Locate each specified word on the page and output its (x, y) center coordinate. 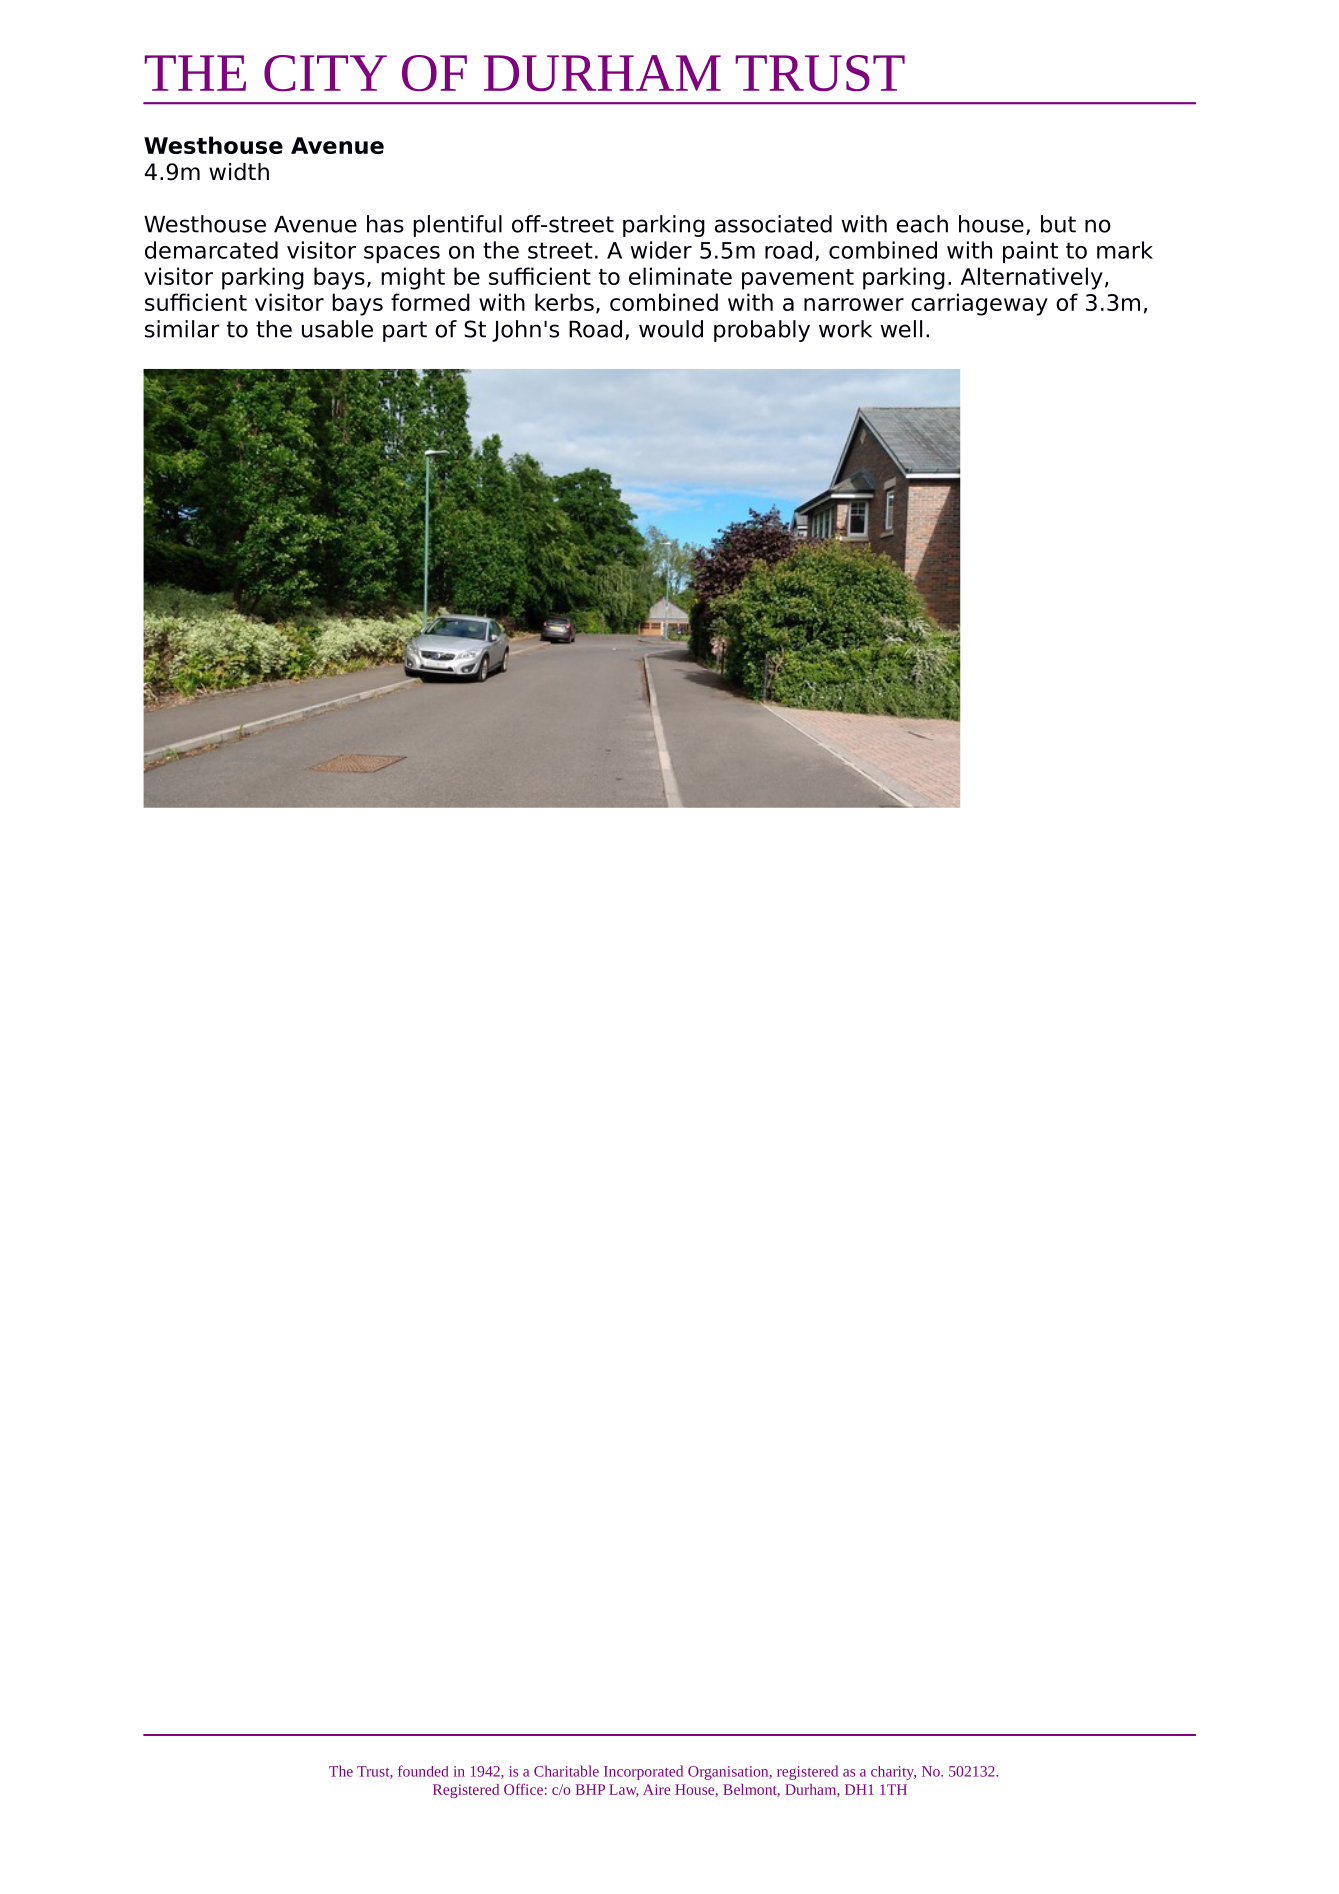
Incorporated (643, 1772)
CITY (325, 73)
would (671, 329)
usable (337, 329)
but (1058, 224)
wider (661, 250)
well (901, 329)
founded (423, 1771)
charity (893, 1773)
